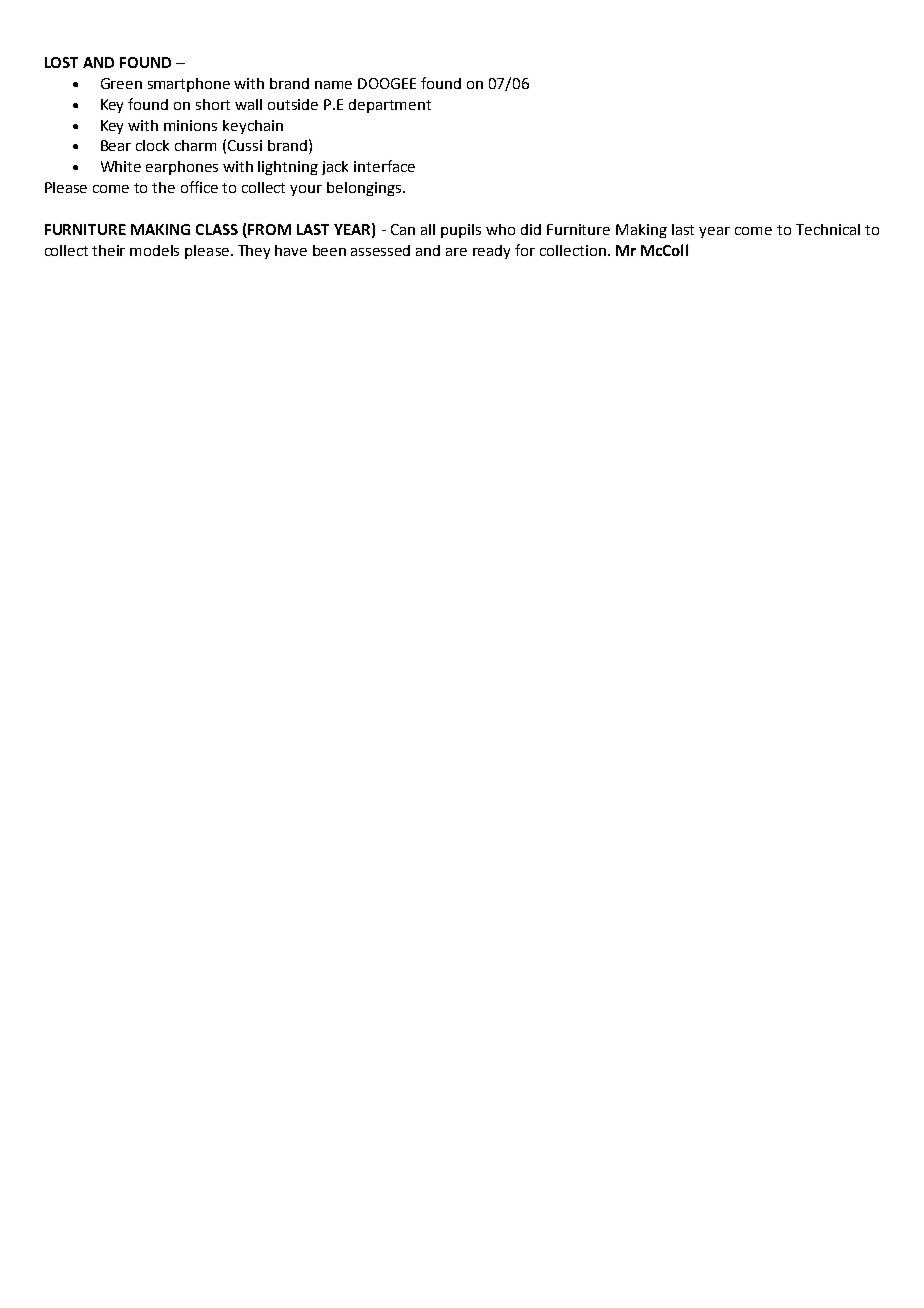  I want to click on models, so click(154, 250).
